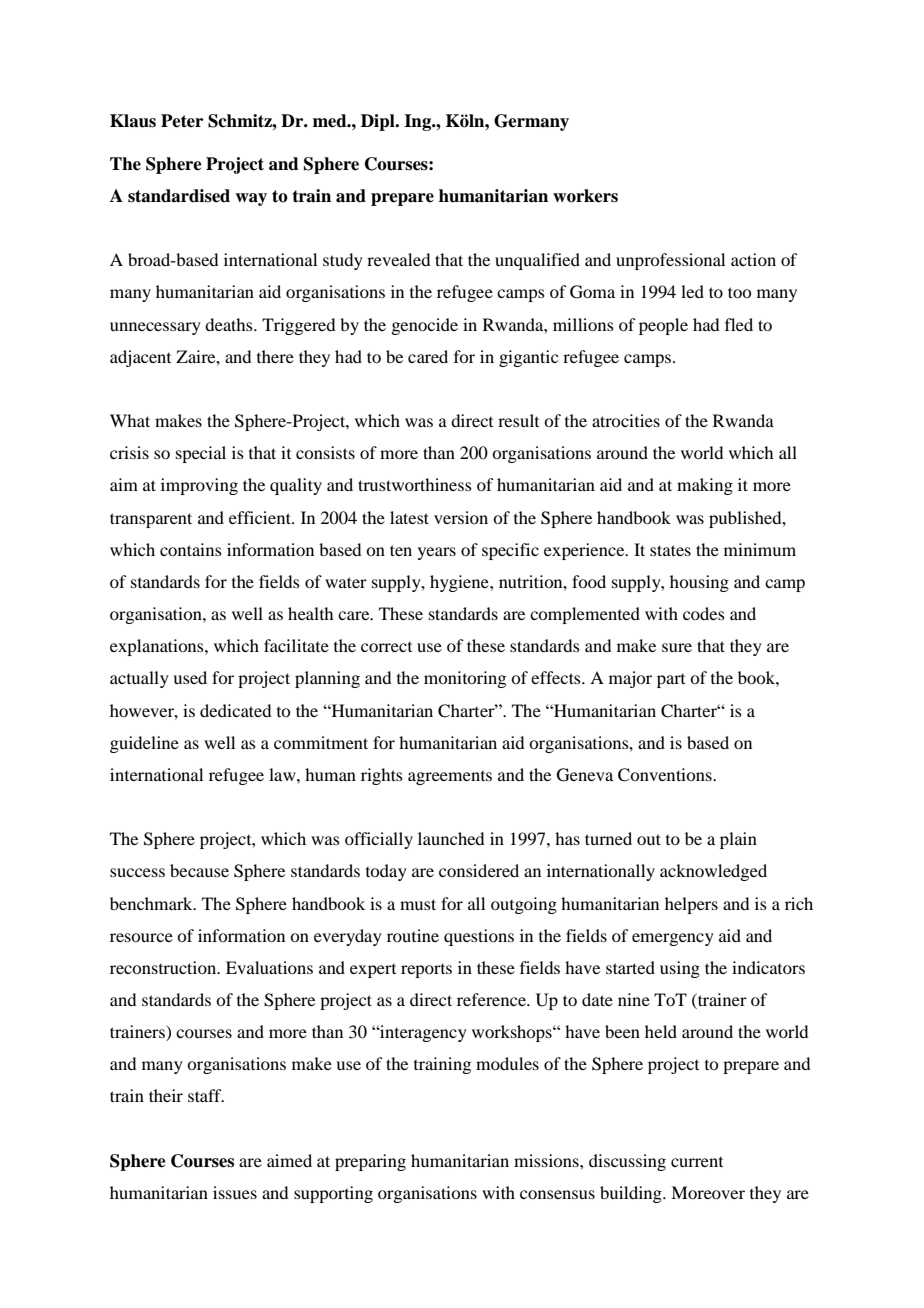  What do you see at coordinates (379, 122) in the screenshot?
I see `Dipl` at bounding box center [379, 122].
